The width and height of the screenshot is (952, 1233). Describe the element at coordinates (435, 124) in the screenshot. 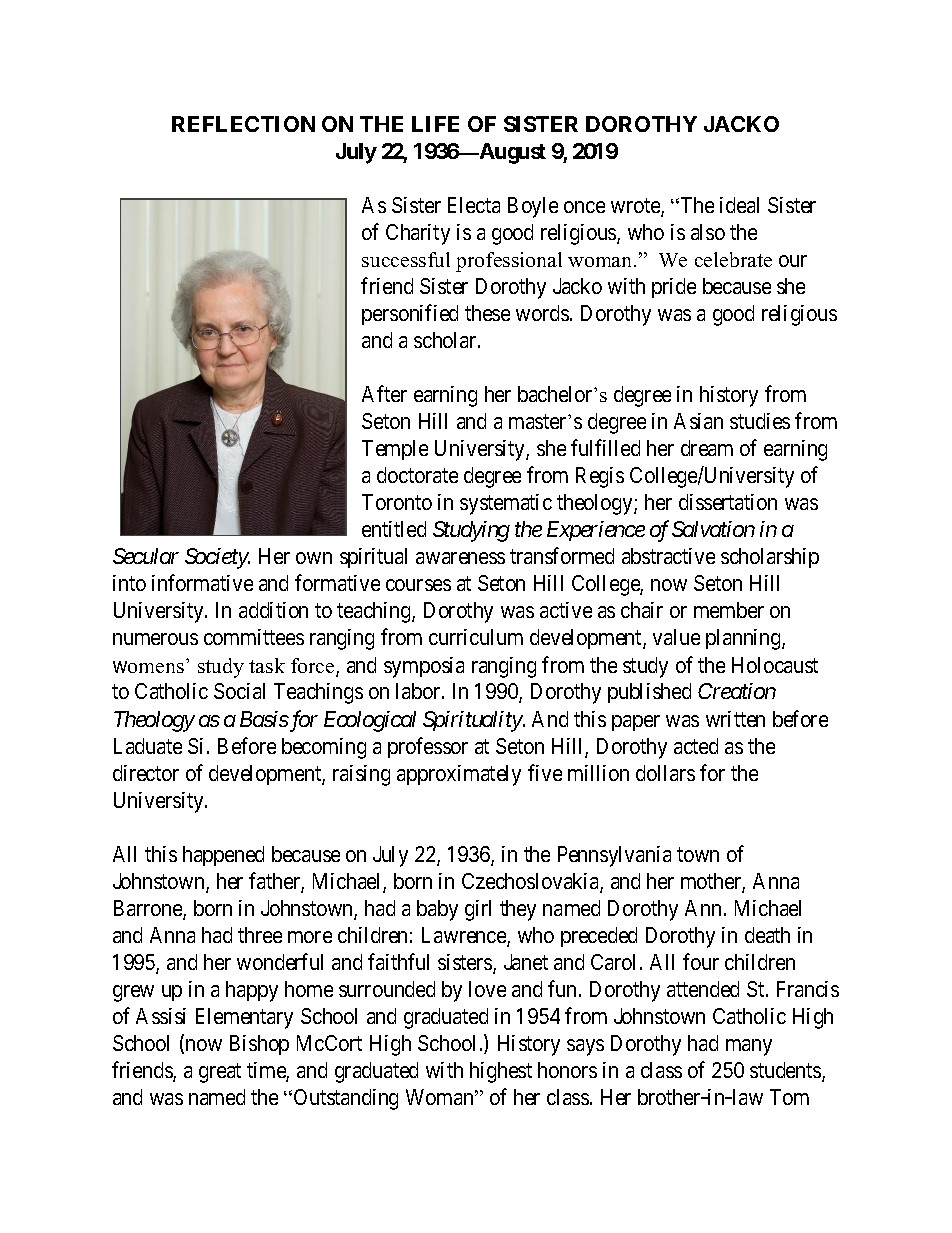

I see `LIFE` at that location.
